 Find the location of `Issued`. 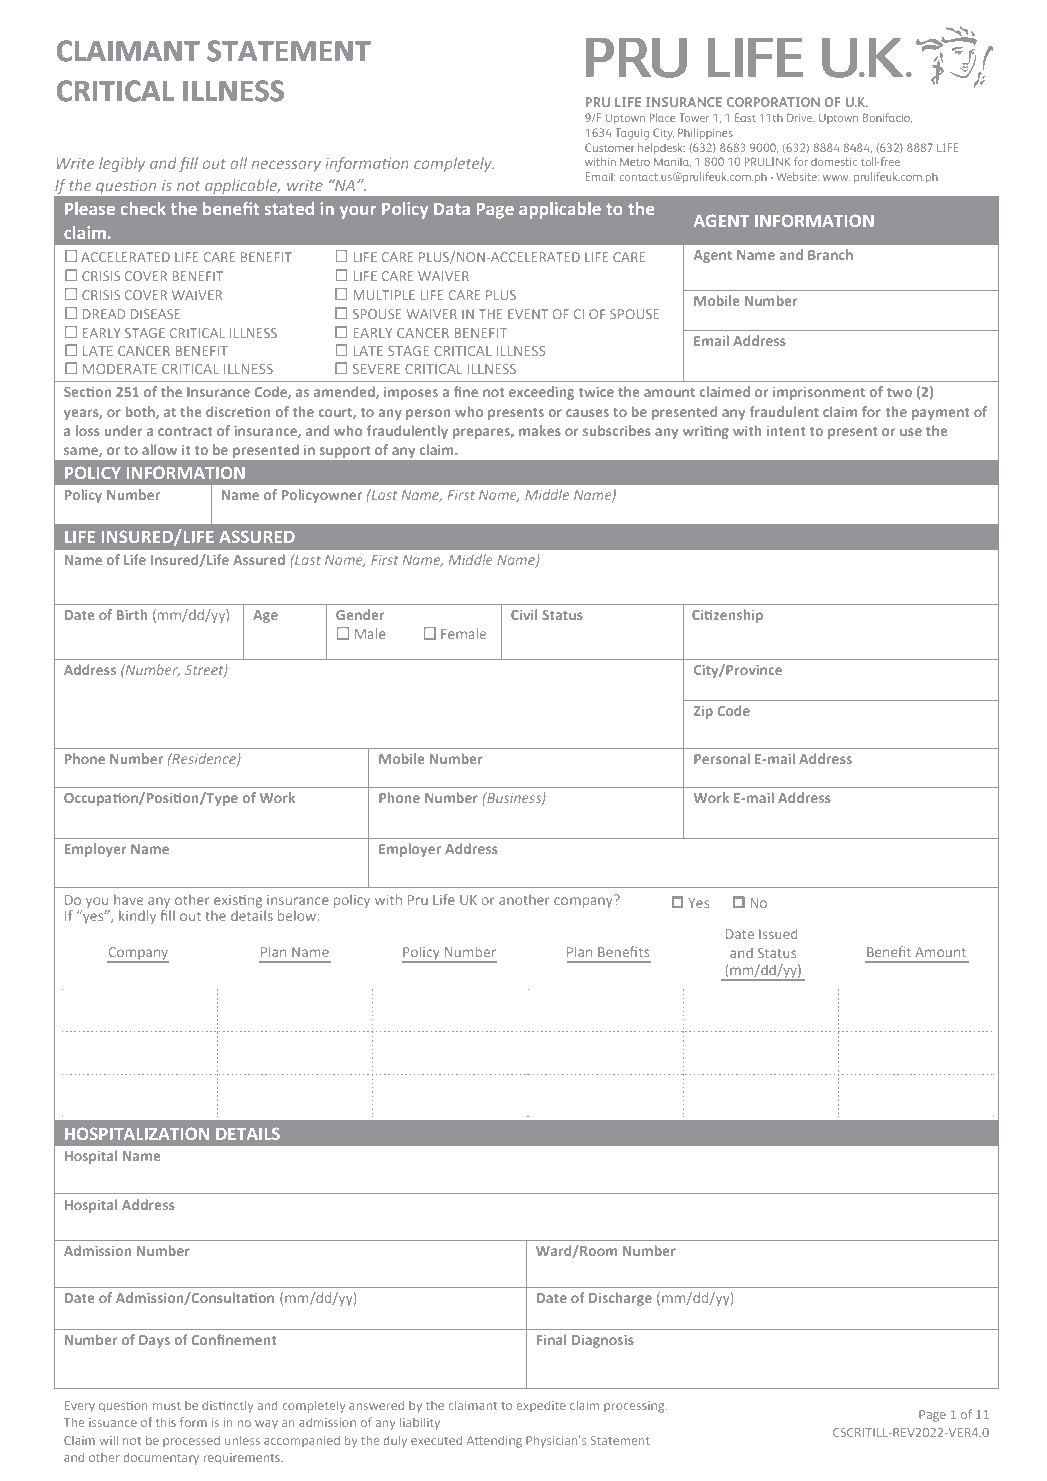

Issued is located at coordinates (778, 934).
